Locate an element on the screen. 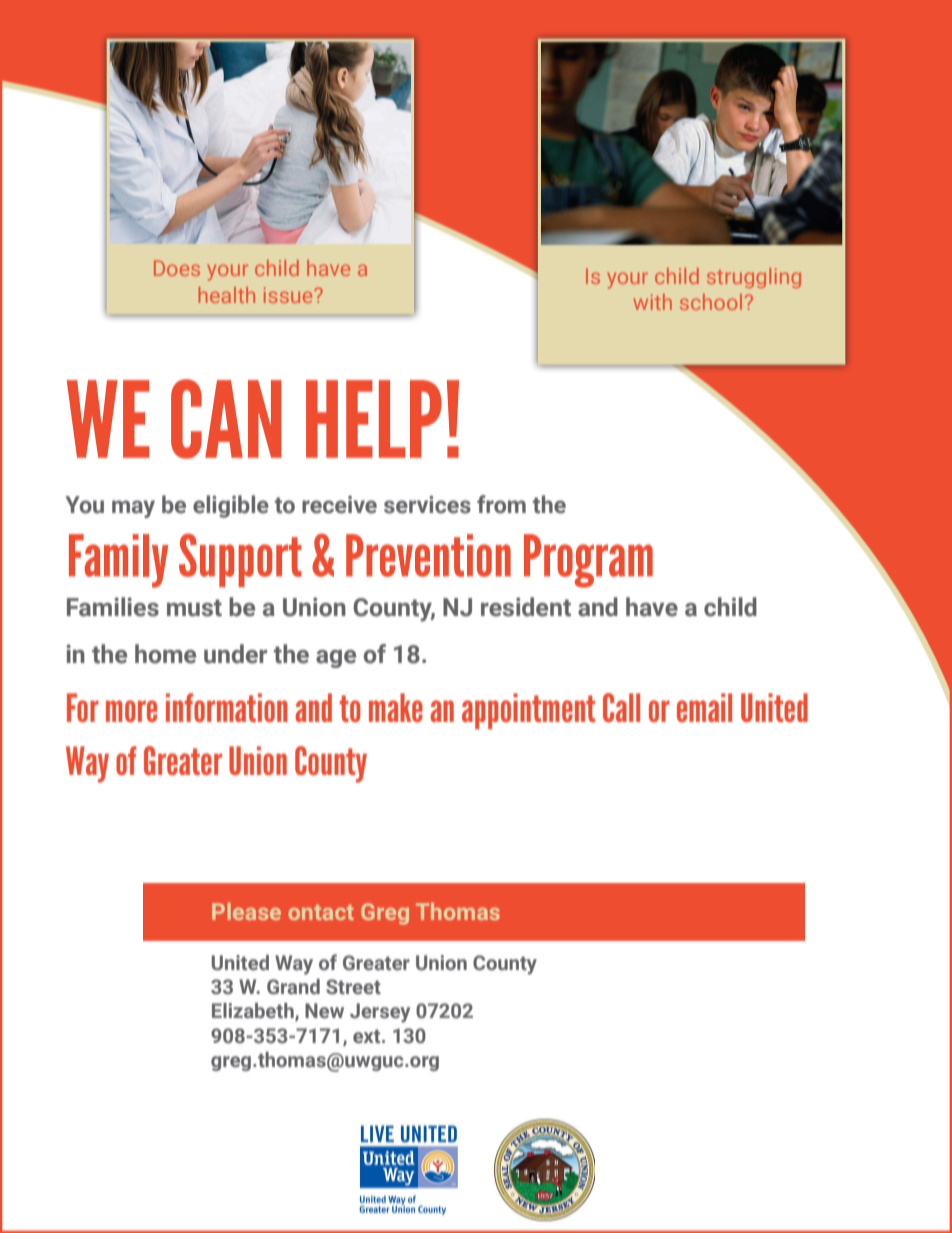 Image resolution: width=952 pixels, height=1233 pixels. make is located at coordinates (396, 707).
